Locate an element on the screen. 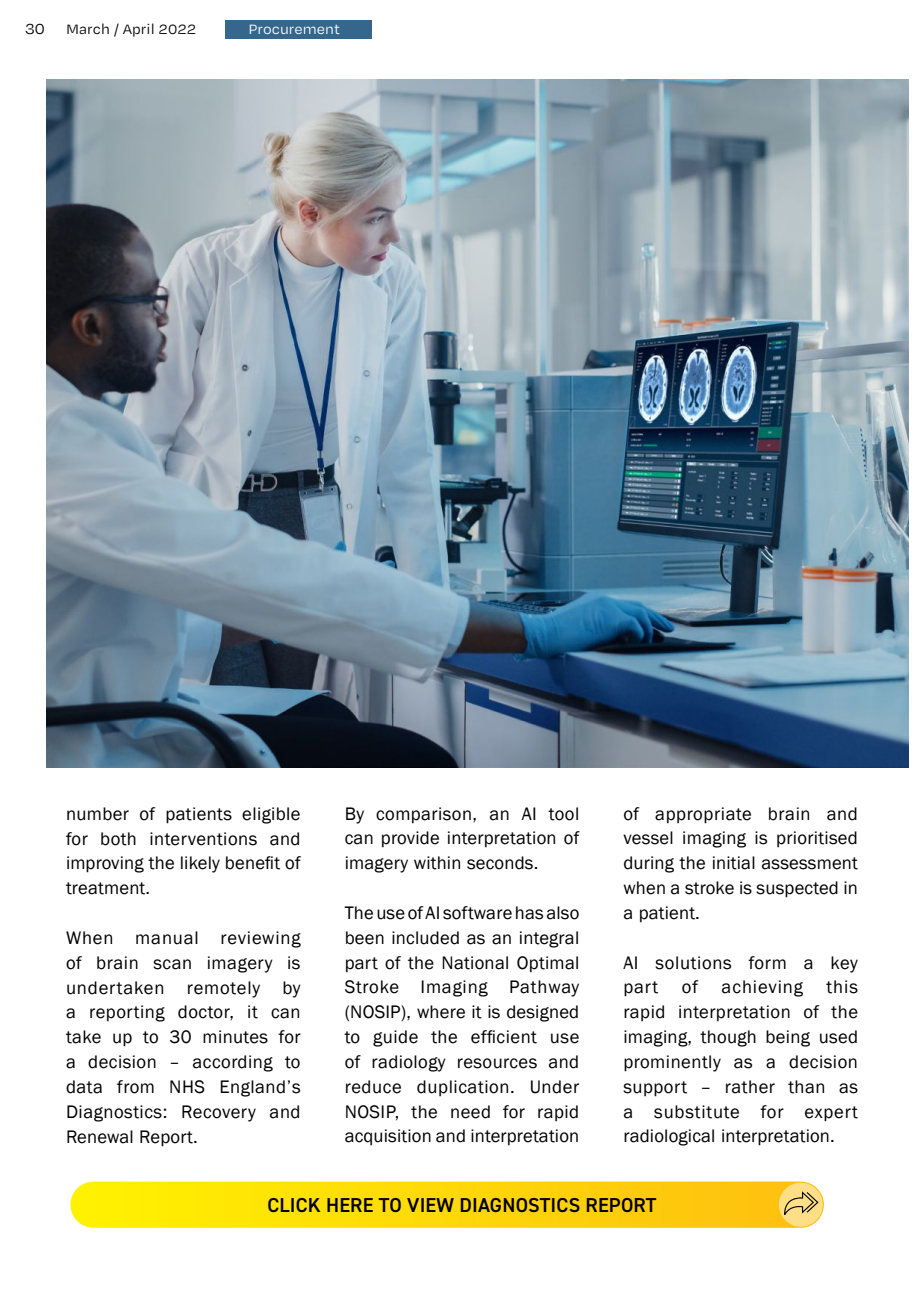 Image resolution: width=924 pixels, height=1307 pixels. prioritised is located at coordinates (817, 839).
